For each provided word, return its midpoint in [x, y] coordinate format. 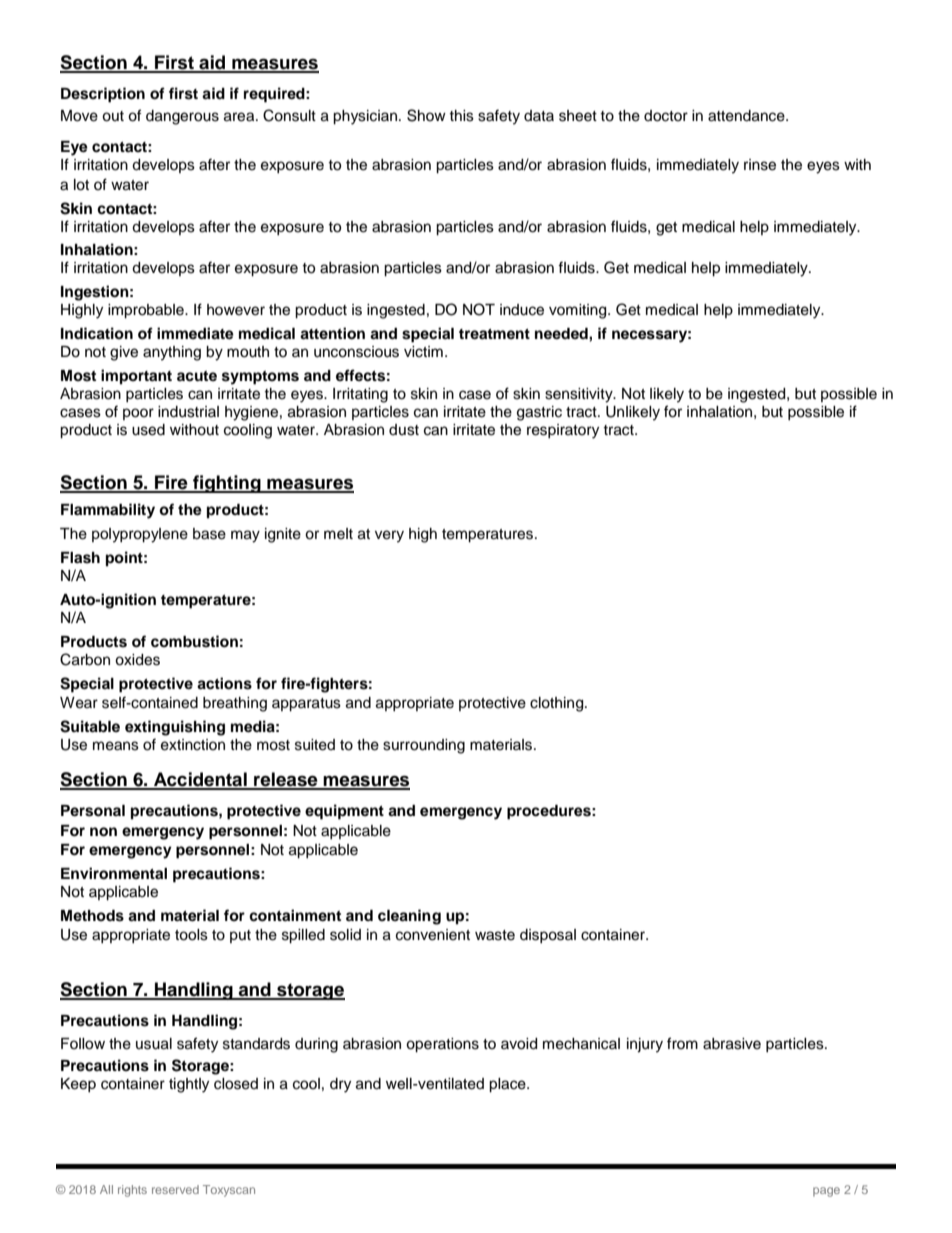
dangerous [182, 117]
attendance [747, 116]
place [508, 1085]
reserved [175, 1189]
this [461, 116]
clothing [558, 704]
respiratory [563, 431]
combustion [194, 641]
